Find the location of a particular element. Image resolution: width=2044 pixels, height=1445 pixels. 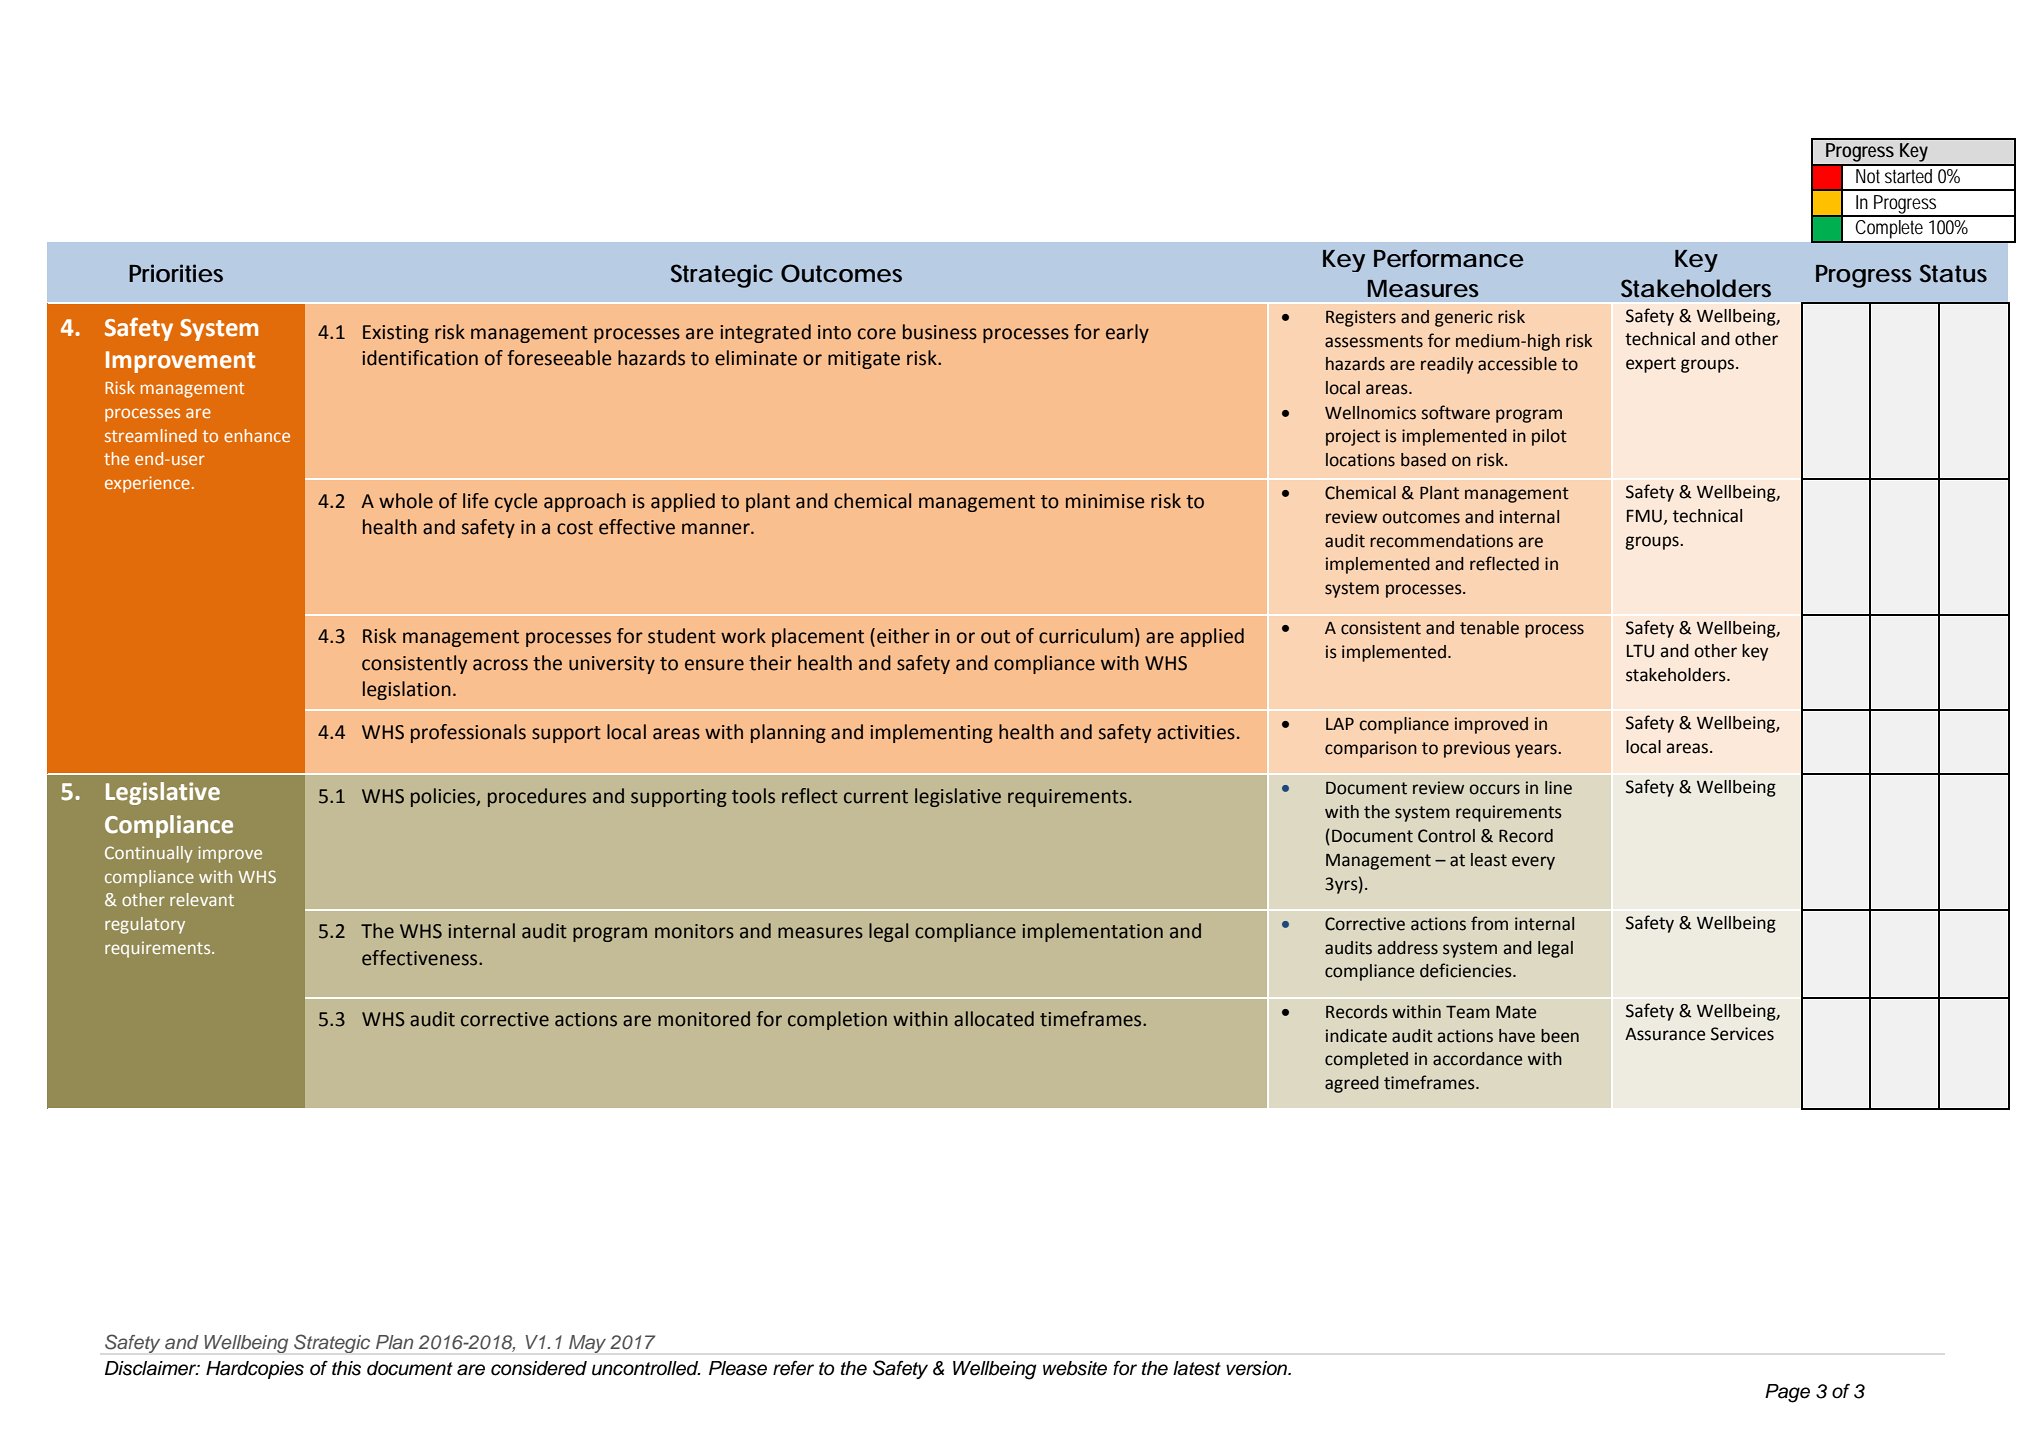

years is located at coordinates (1537, 751).
